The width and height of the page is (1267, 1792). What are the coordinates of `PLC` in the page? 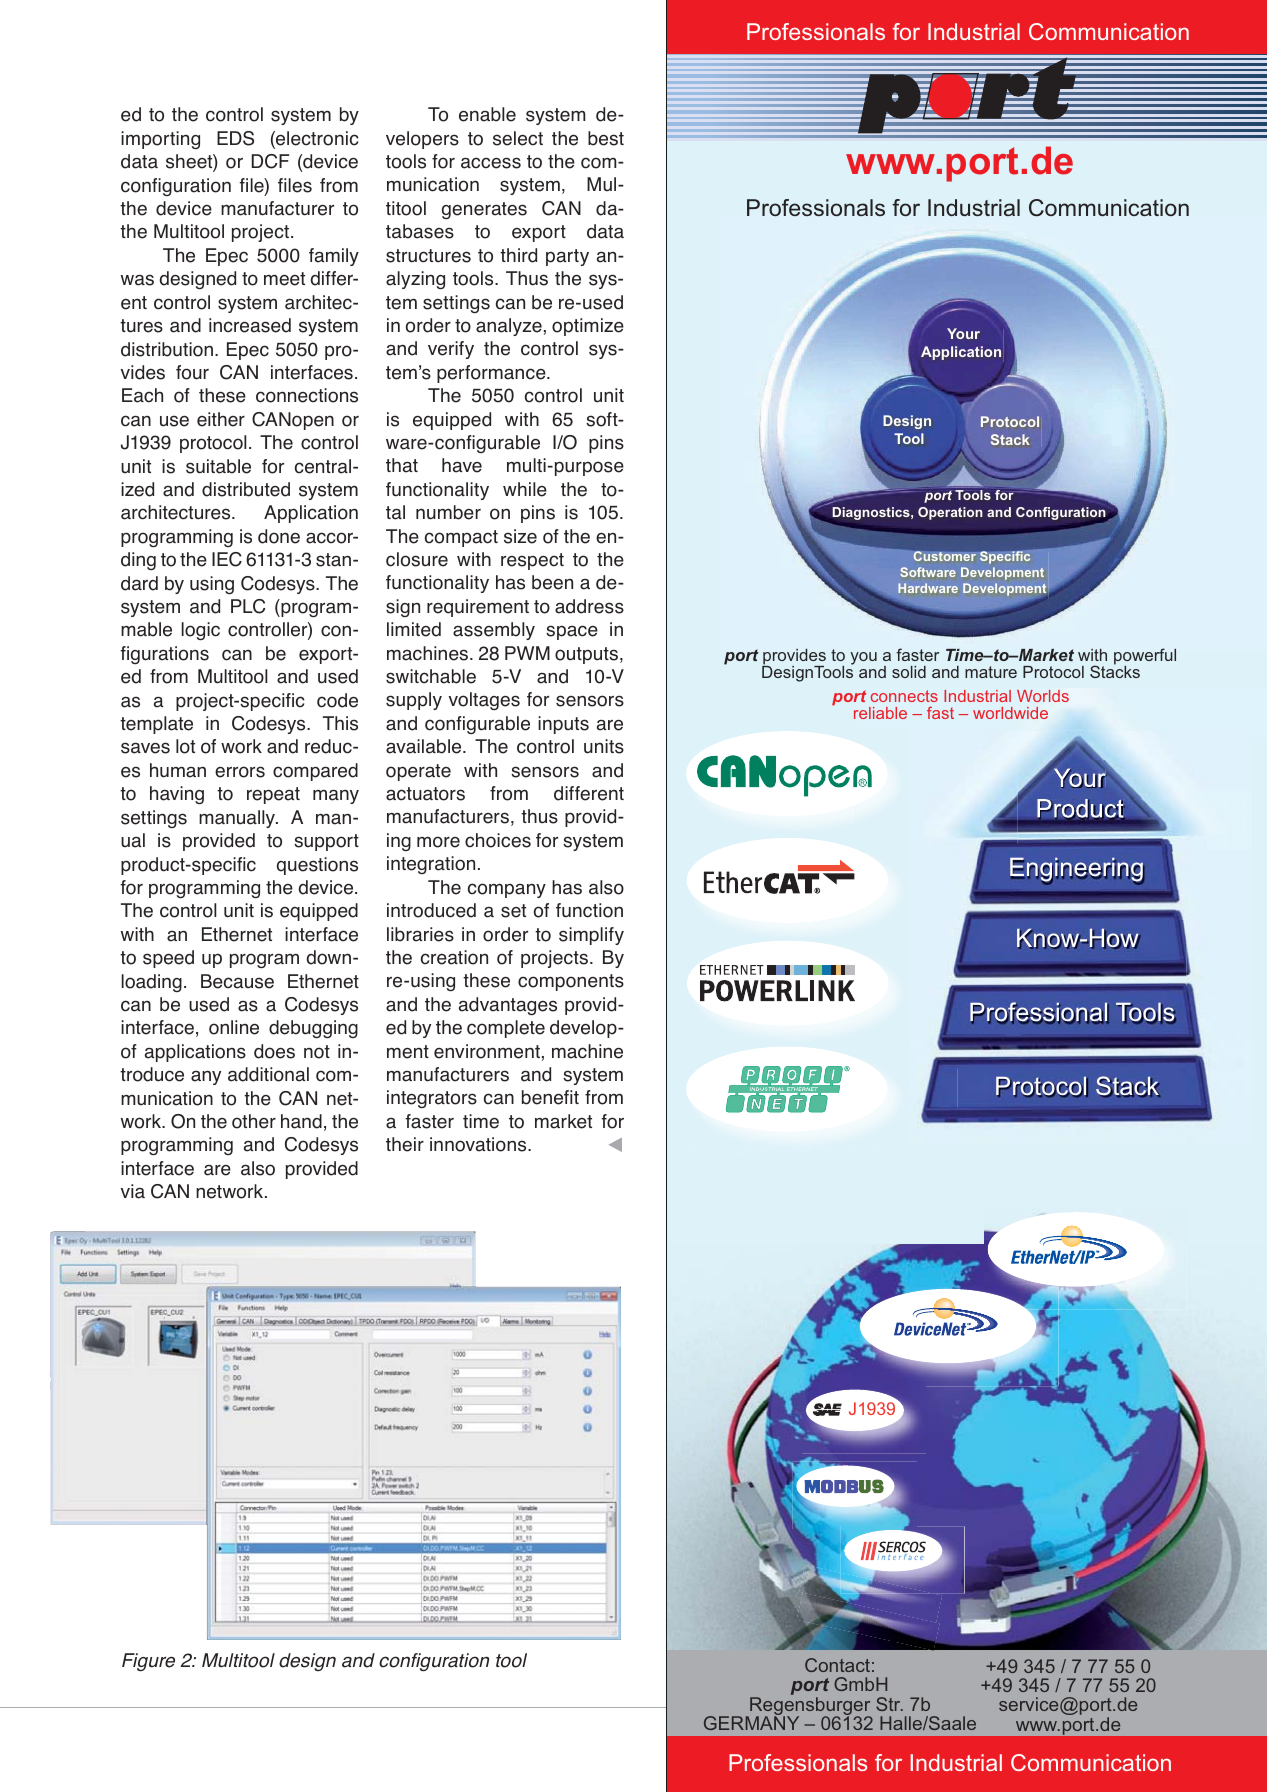 It's located at (248, 606).
